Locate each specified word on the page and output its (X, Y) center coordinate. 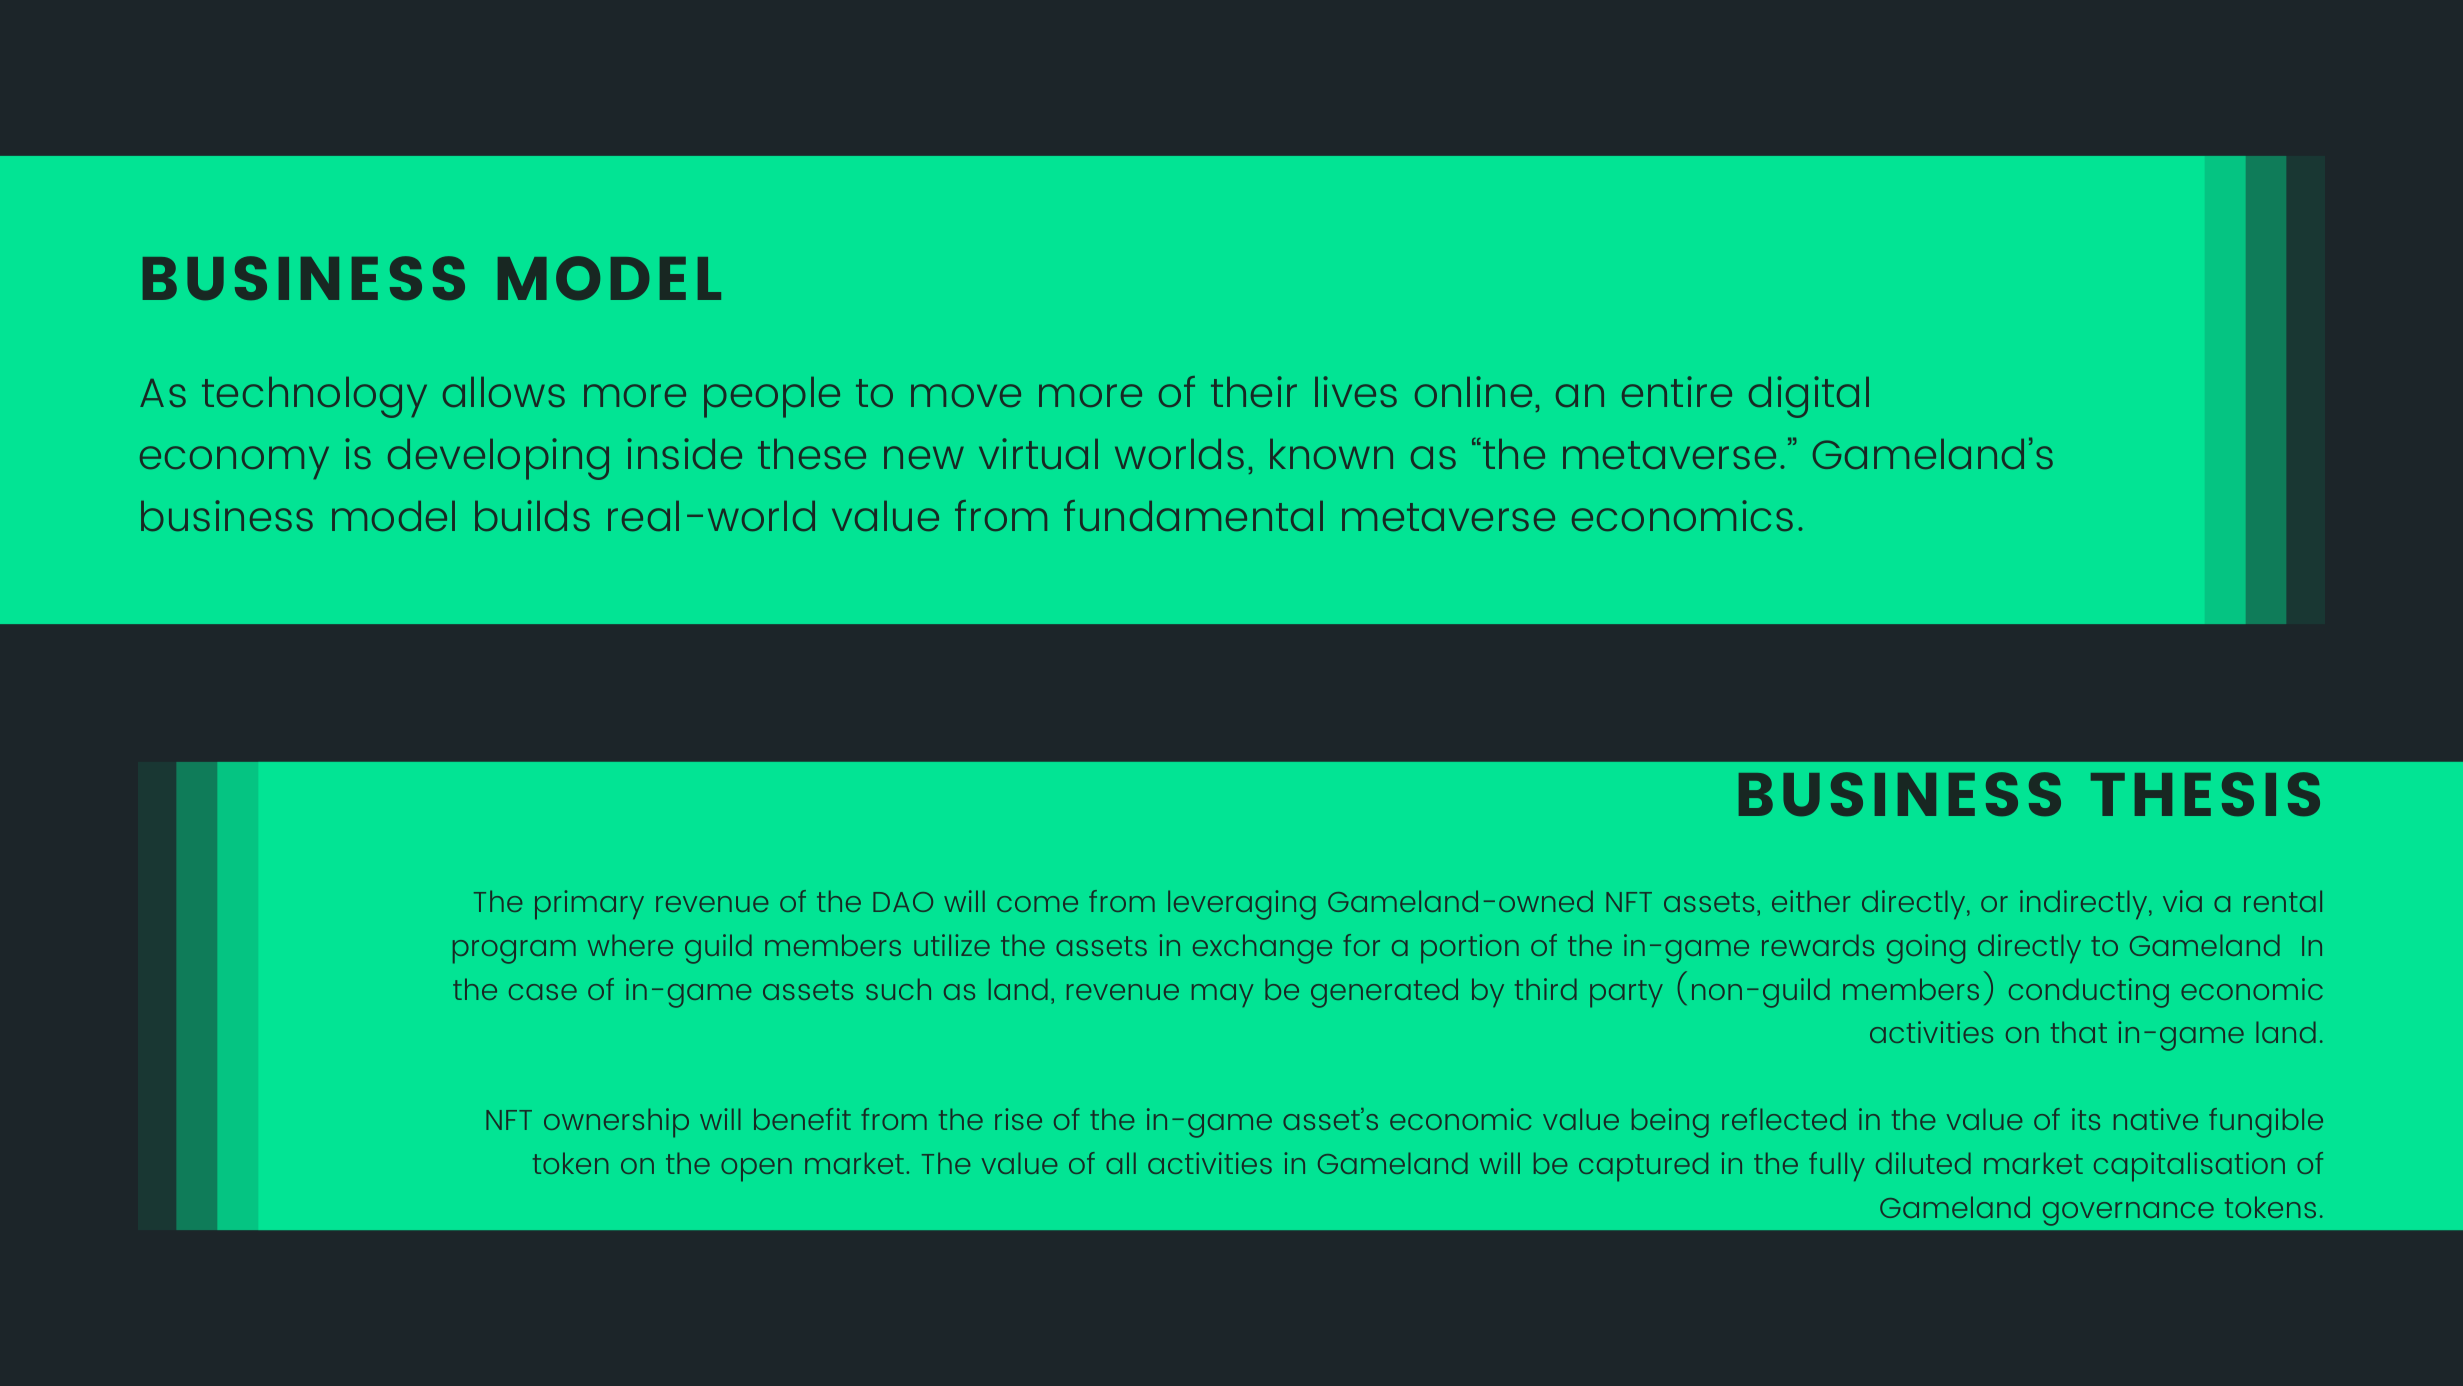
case (543, 992)
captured (1643, 1166)
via (2182, 901)
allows (504, 392)
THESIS (2205, 794)
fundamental (1193, 515)
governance (2128, 1214)
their (1254, 391)
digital (1809, 397)
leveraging (1242, 905)
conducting (2089, 993)
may (1222, 995)
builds (532, 515)
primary (589, 904)
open (756, 1169)
